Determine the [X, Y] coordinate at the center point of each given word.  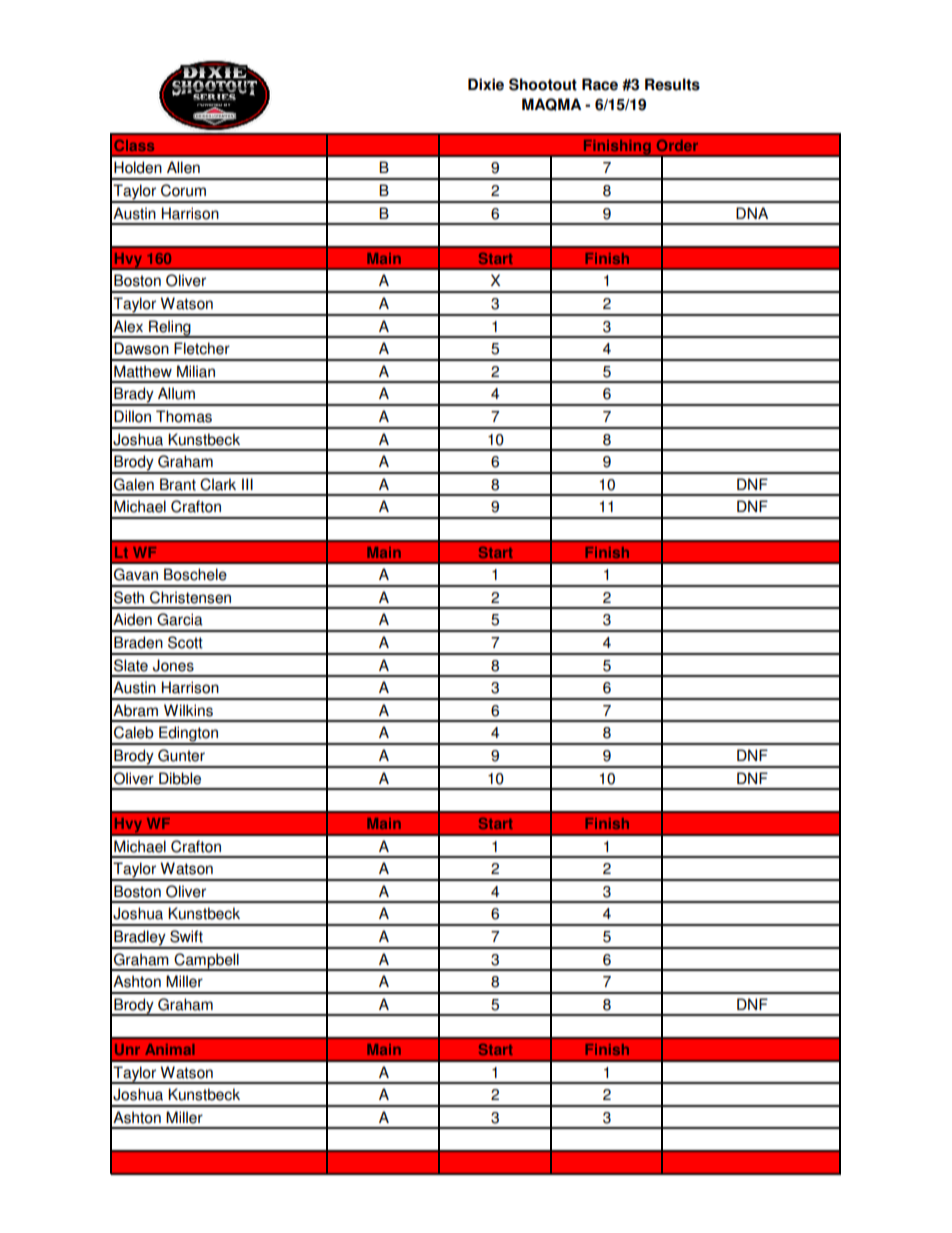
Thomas [184, 416]
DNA [752, 213]
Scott [185, 642]
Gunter [181, 755]
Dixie [486, 84]
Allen [183, 167]
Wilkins [188, 710]
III [247, 484]
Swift [186, 936]
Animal [169, 1049]
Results [672, 84]
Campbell [206, 961]
